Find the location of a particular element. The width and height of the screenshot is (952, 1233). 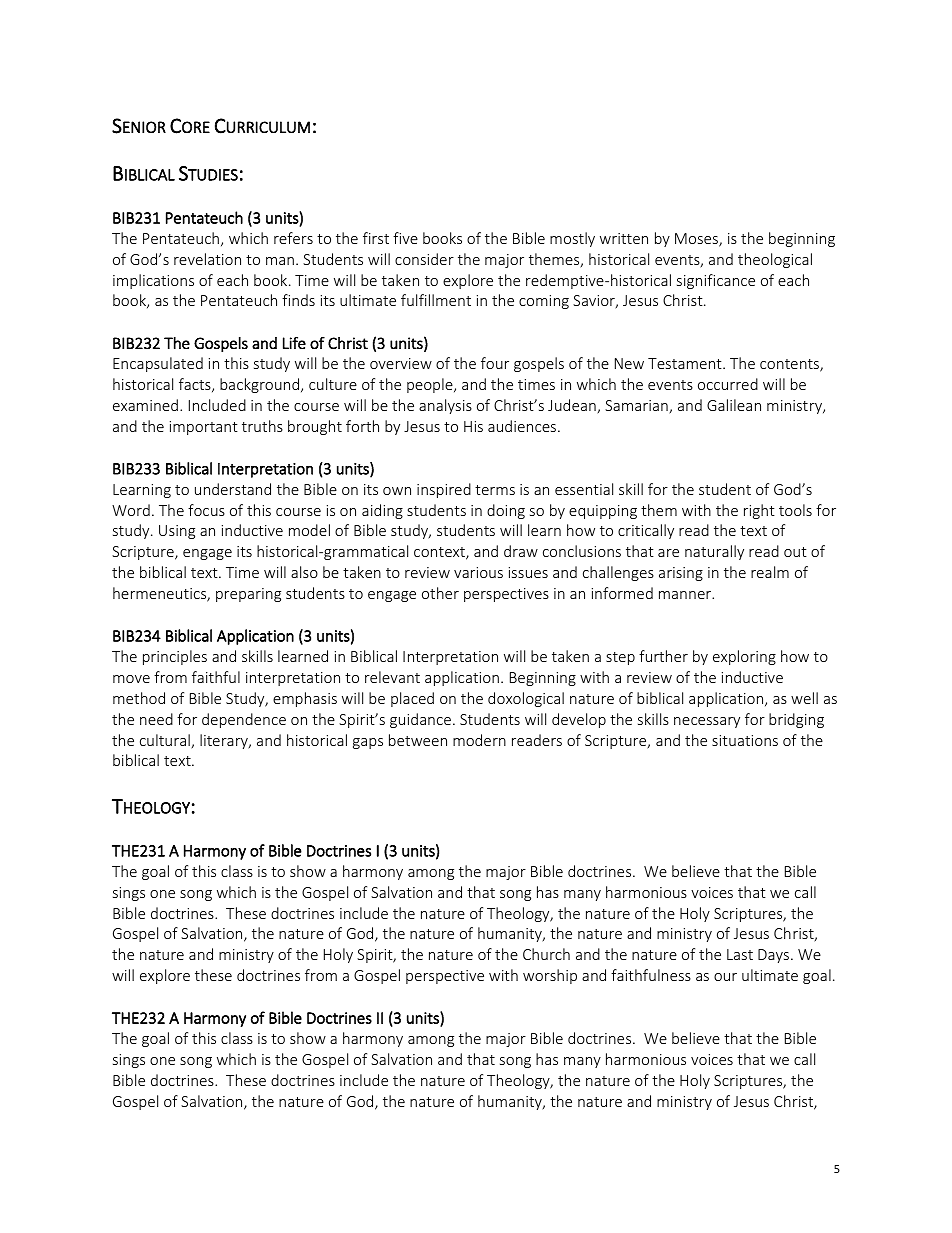

other is located at coordinates (440, 593).
